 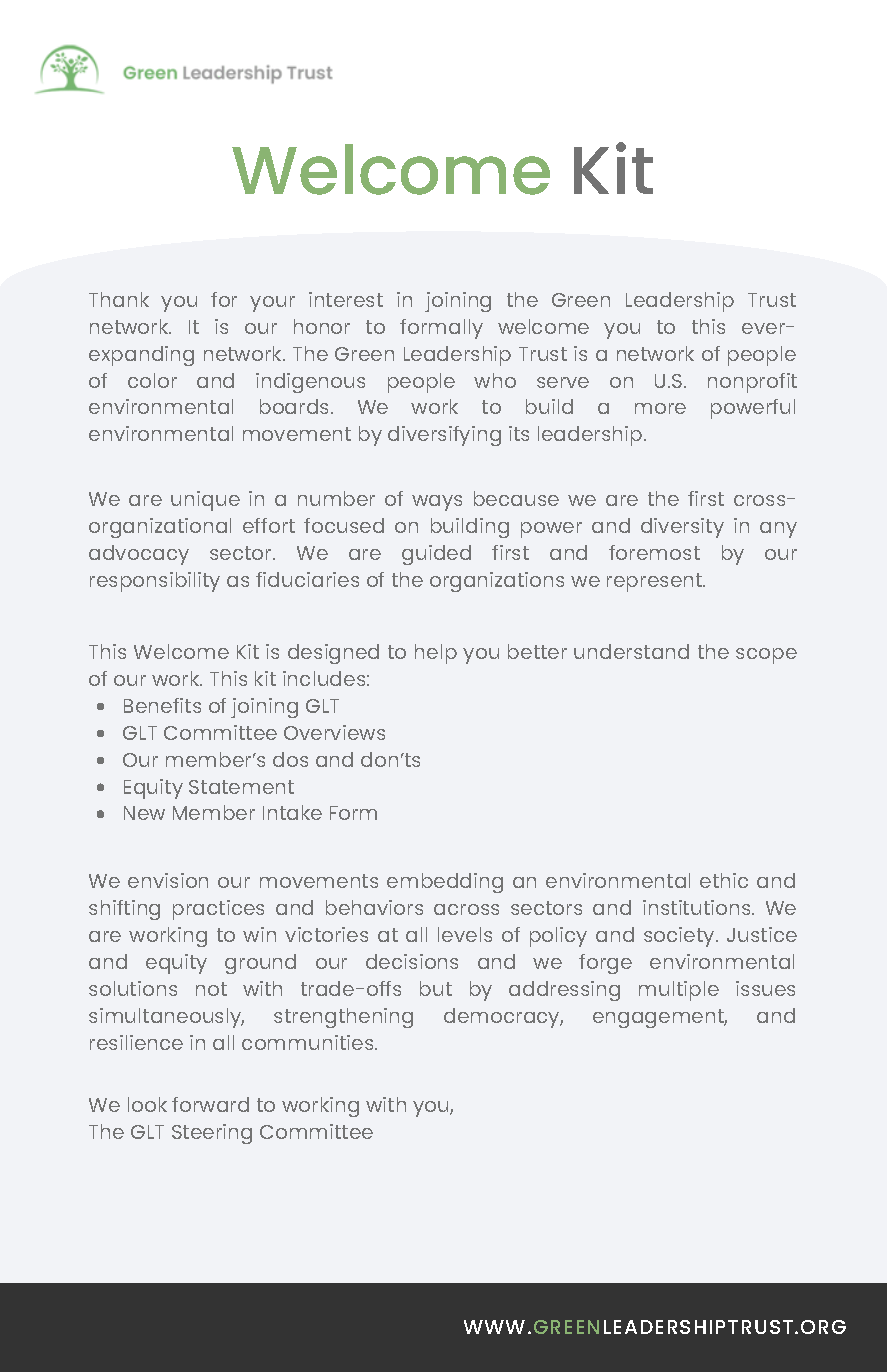 What do you see at coordinates (495, 380) in the document?
I see `who` at bounding box center [495, 380].
